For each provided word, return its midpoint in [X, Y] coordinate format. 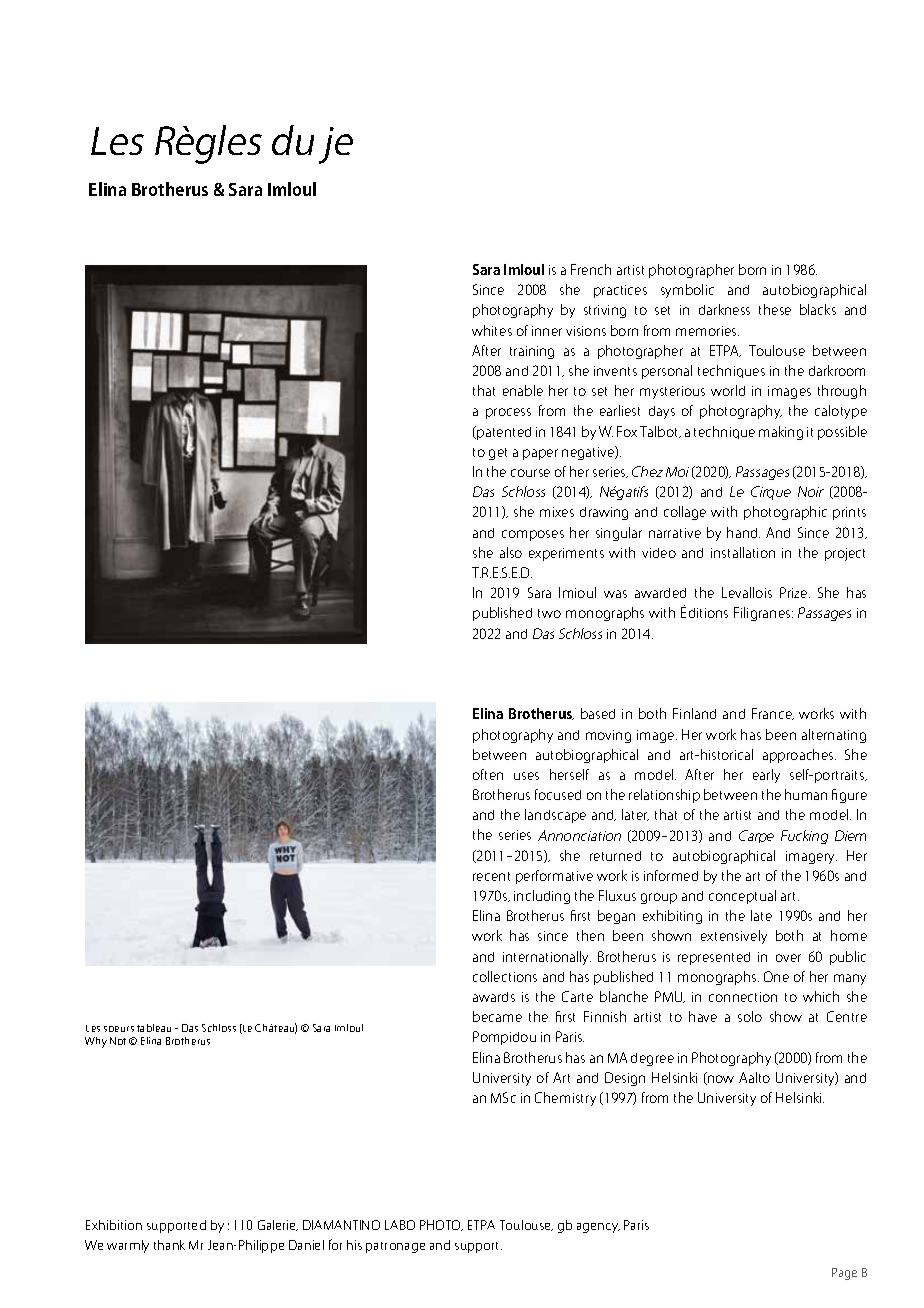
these [775, 309]
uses [526, 776]
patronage [395, 1247]
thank [169, 1245]
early [766, 776]
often [488, 774]
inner [547, 331]
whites [492, 330]
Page [844, 1274]
